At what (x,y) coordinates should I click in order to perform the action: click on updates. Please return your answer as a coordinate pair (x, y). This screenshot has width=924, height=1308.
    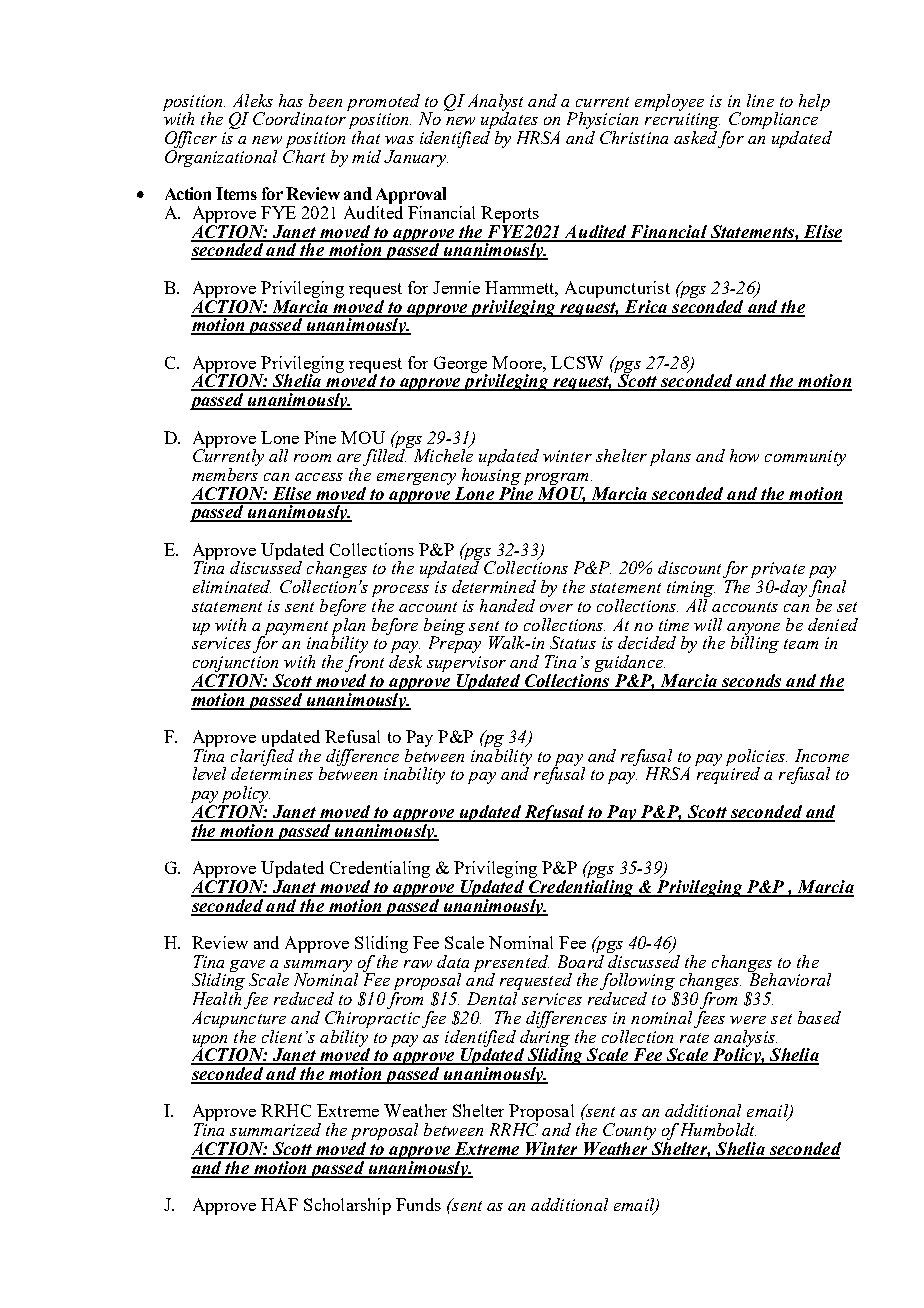
    Looking at the image, I should click on (509, 121).
